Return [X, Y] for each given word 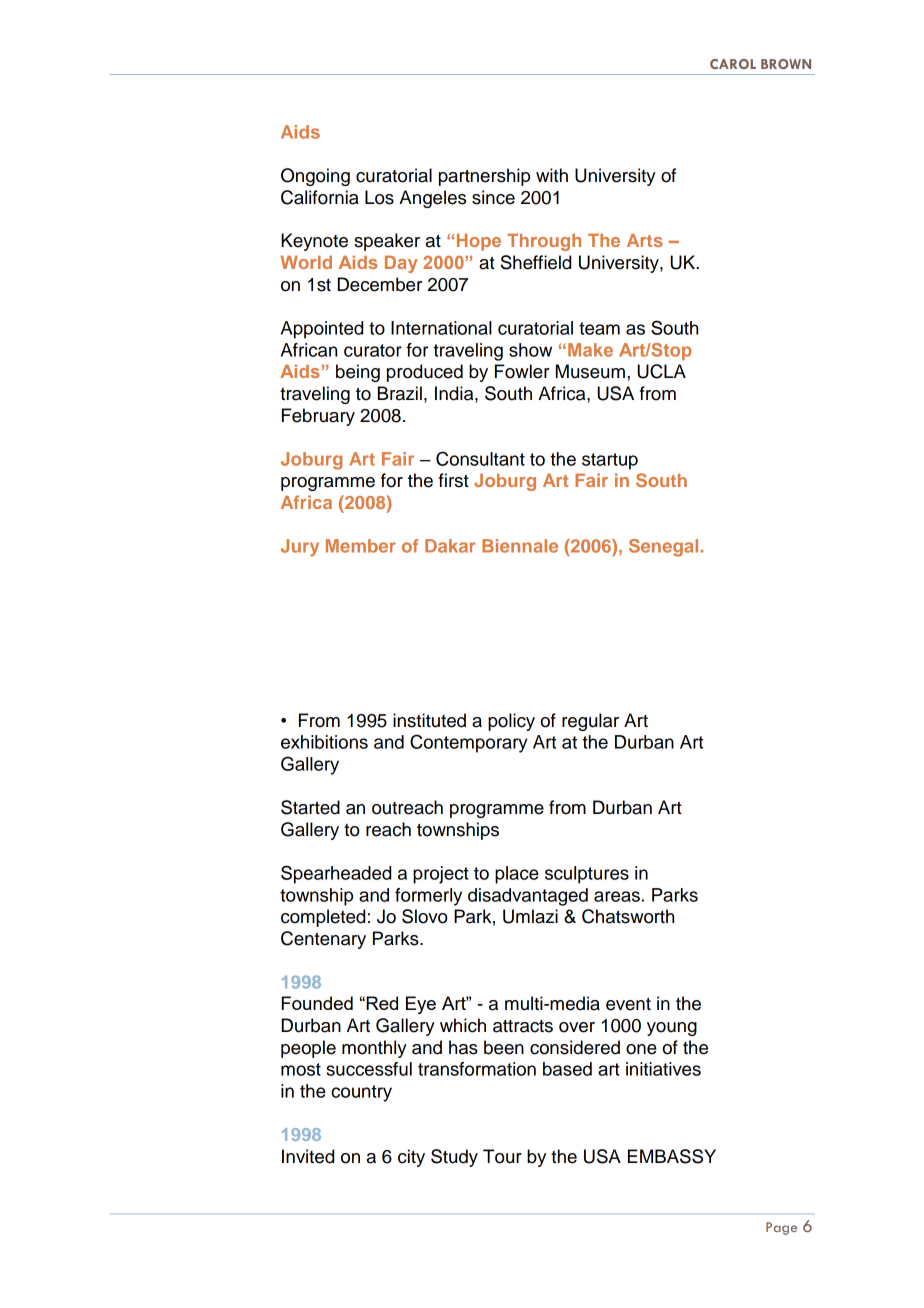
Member [361, 546]
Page [781, 1228]
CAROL [733, 64]
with [552, 175]
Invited [308, 1156]
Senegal [663, 548]
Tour [502, 1156]
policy [511, 722]
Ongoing [315, 177]
